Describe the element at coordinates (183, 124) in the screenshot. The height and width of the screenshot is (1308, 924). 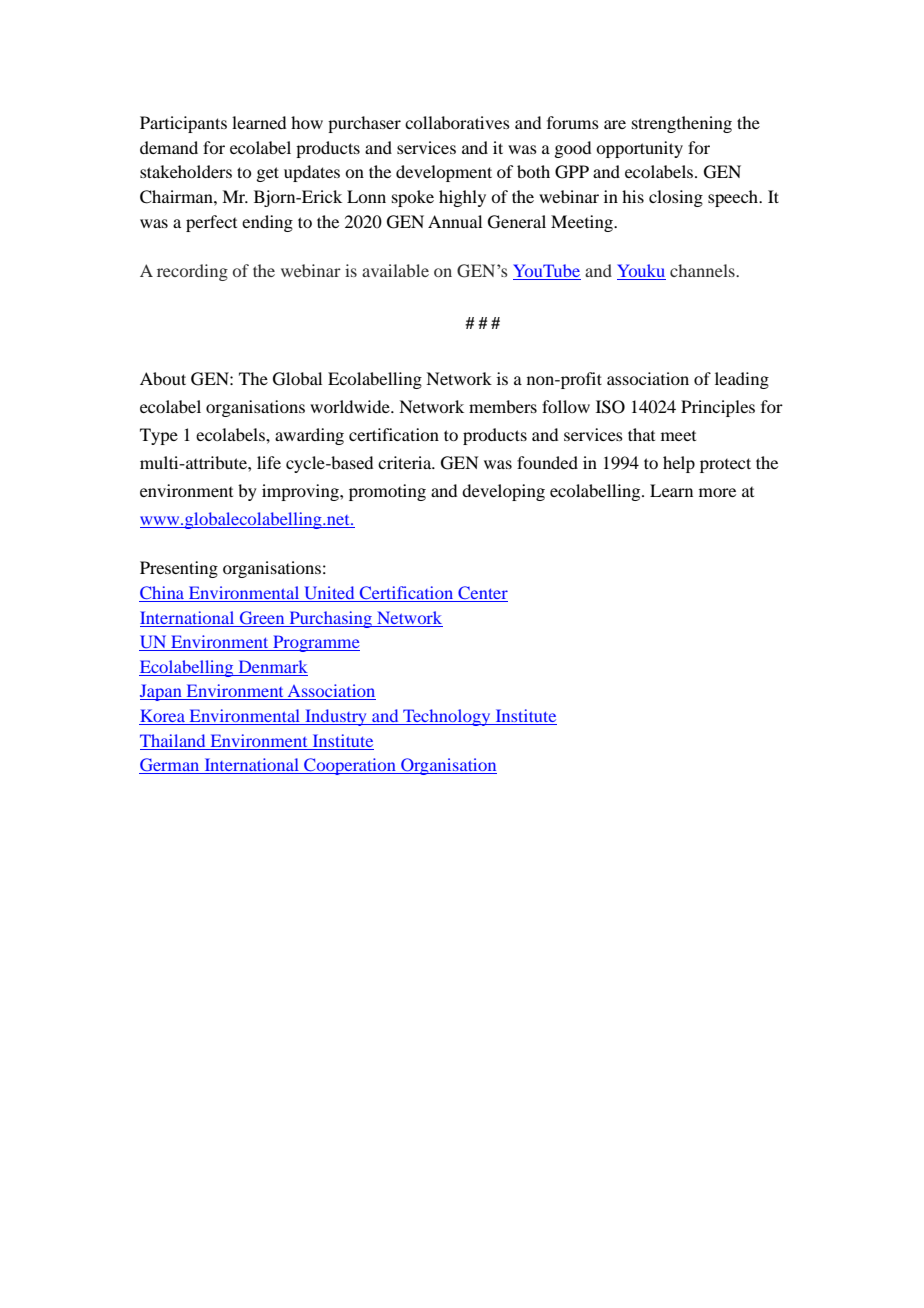
I see `Participants` at that location.
